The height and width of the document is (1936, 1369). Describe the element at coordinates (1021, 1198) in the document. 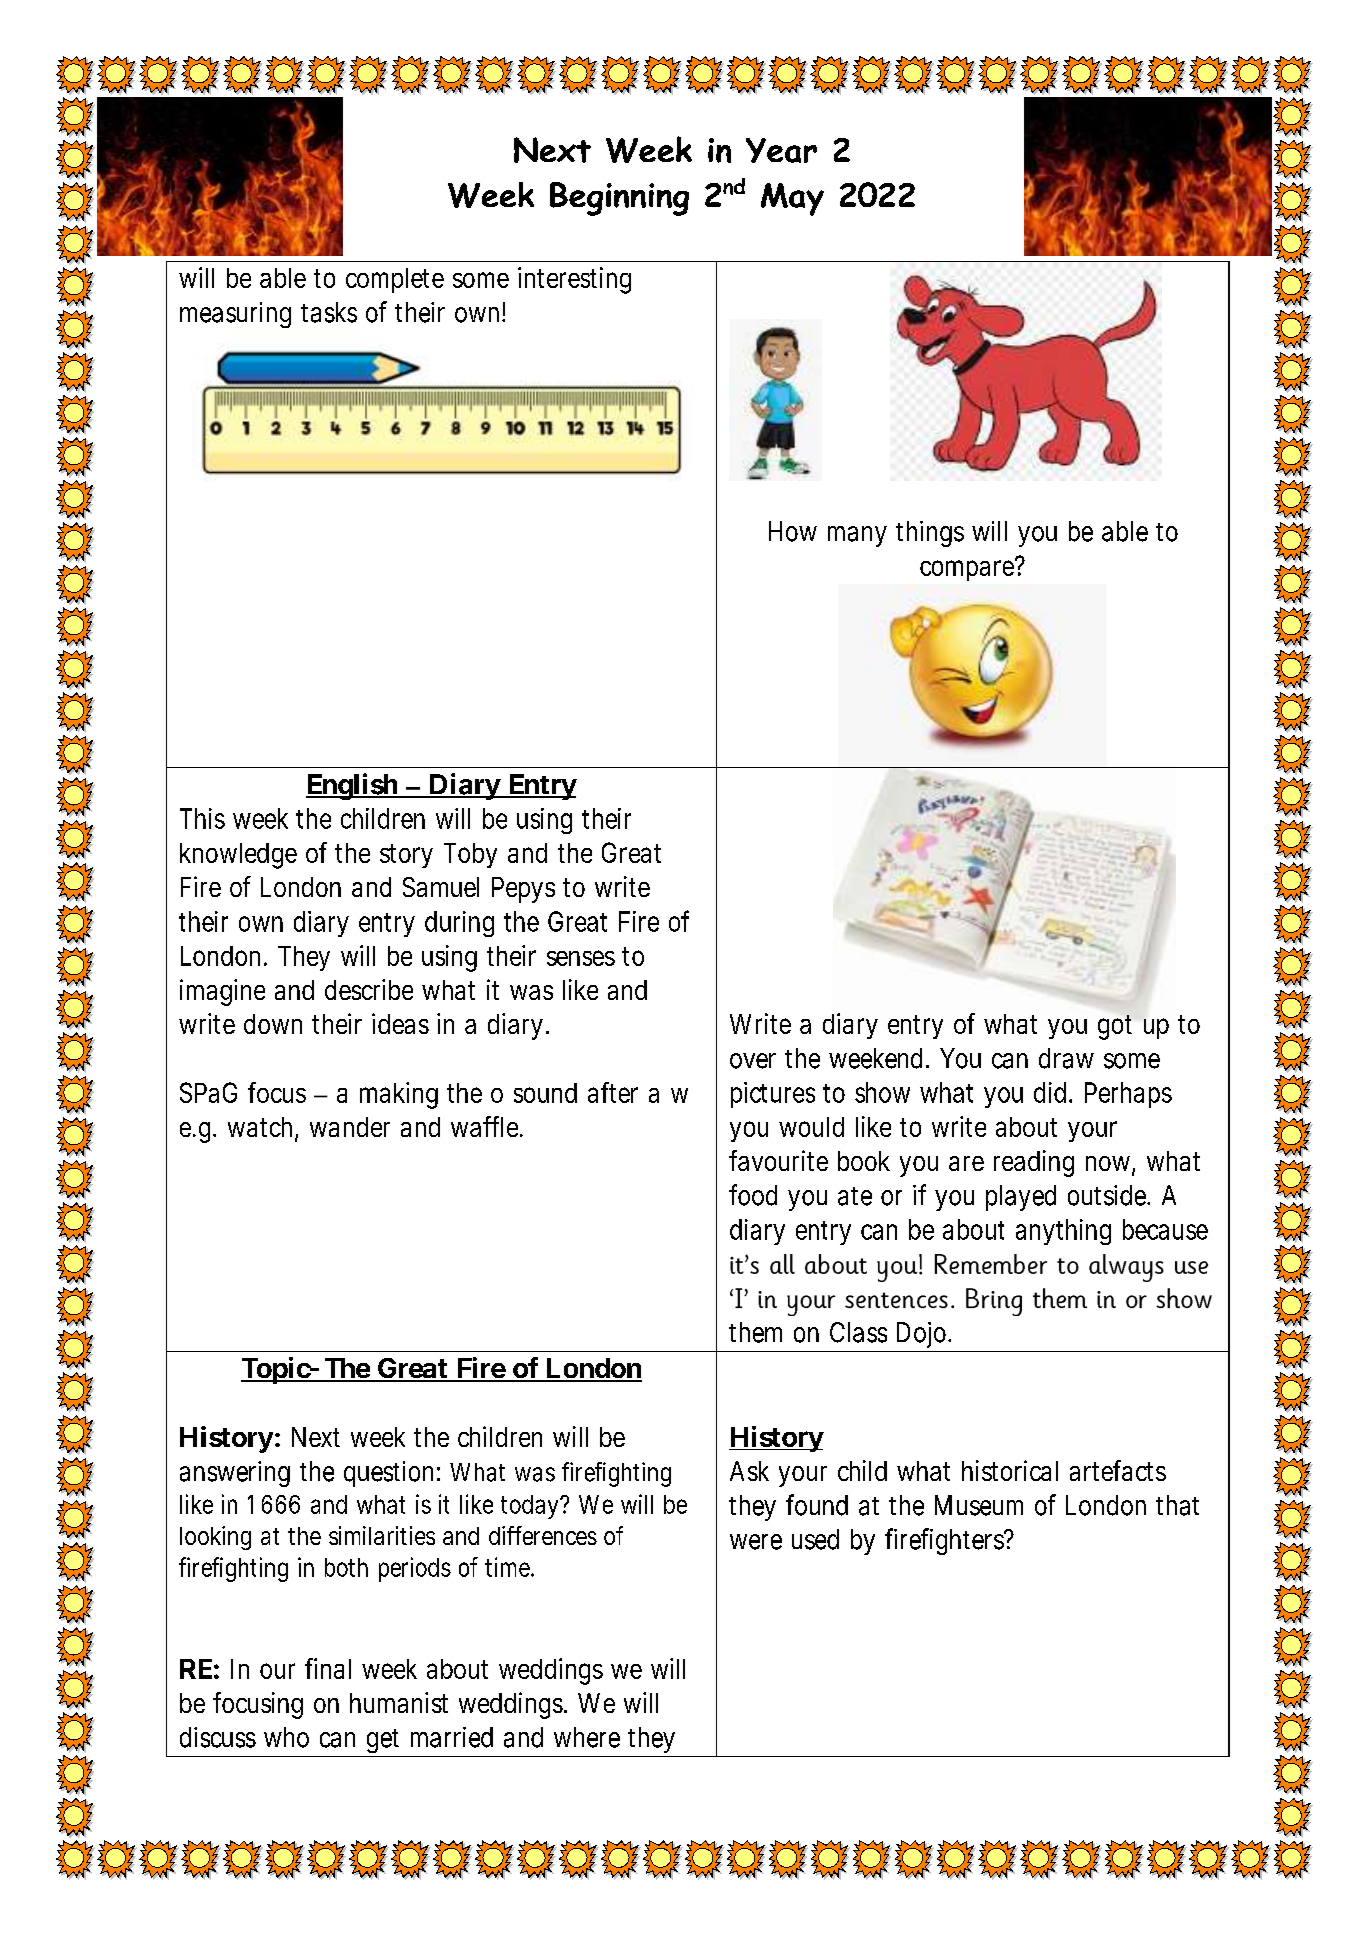

I see `played` at that location.
